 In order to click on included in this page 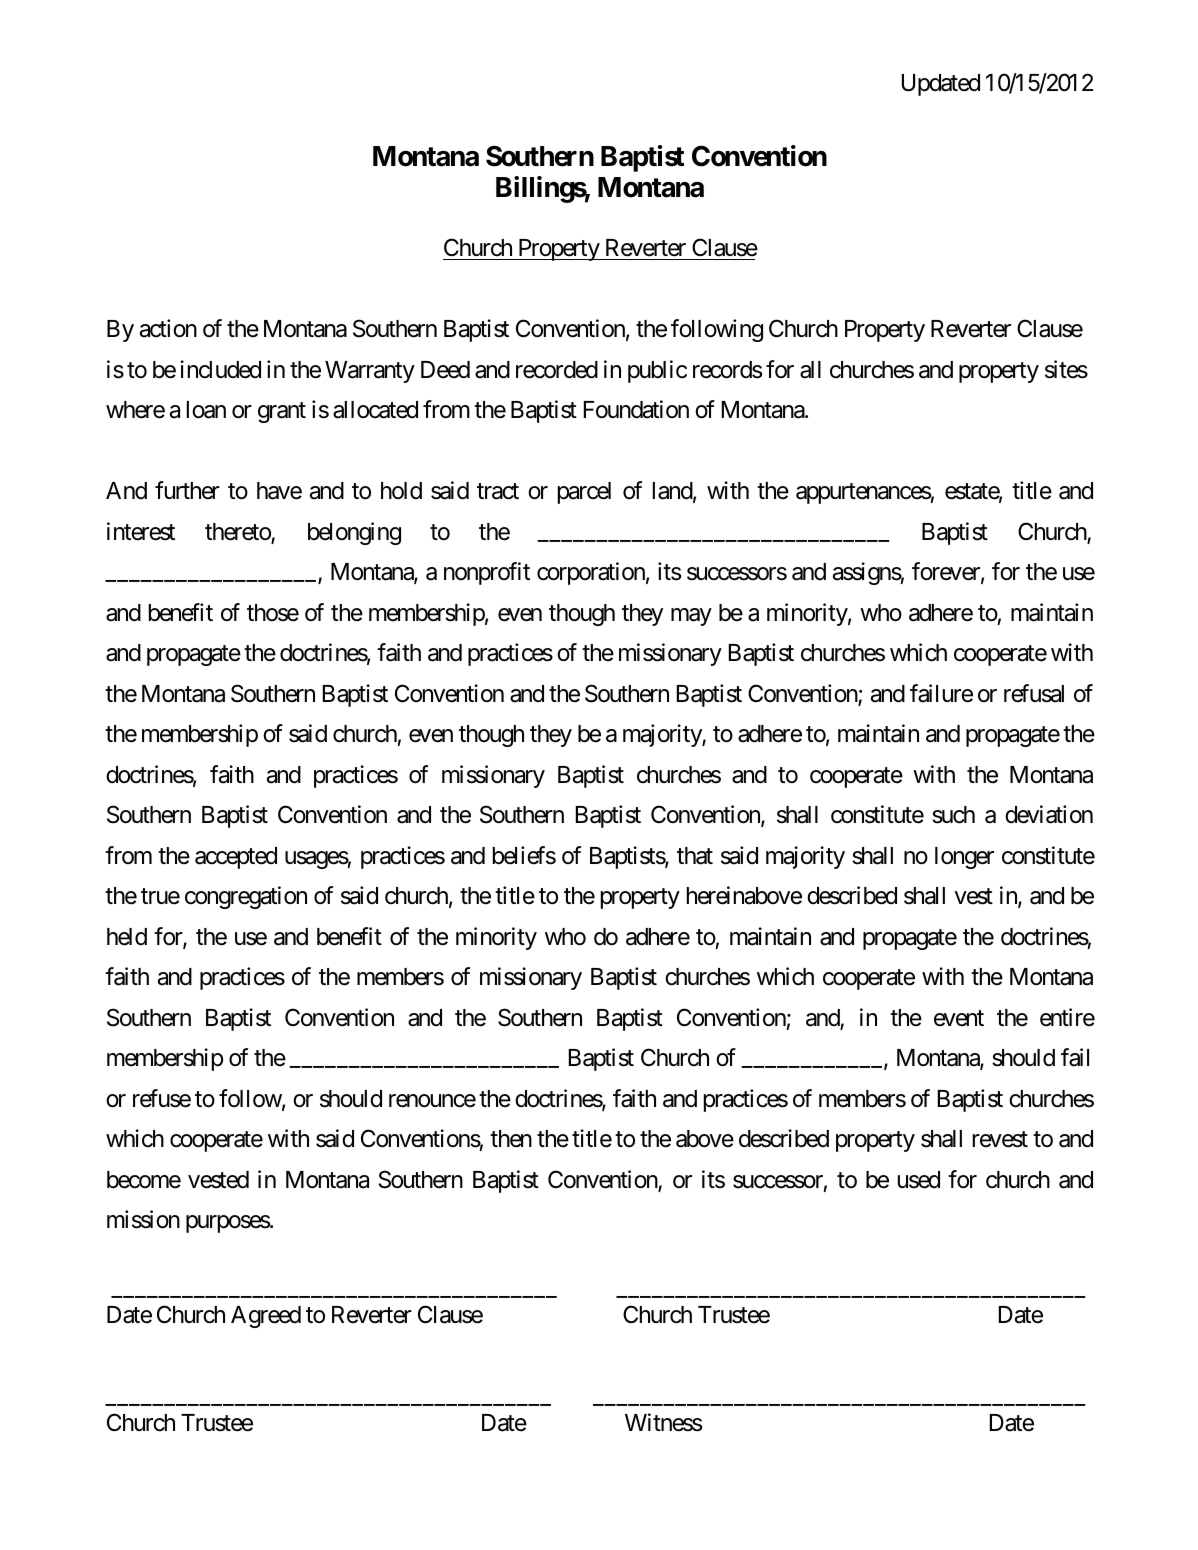, I will do `click(220, 369)`.
